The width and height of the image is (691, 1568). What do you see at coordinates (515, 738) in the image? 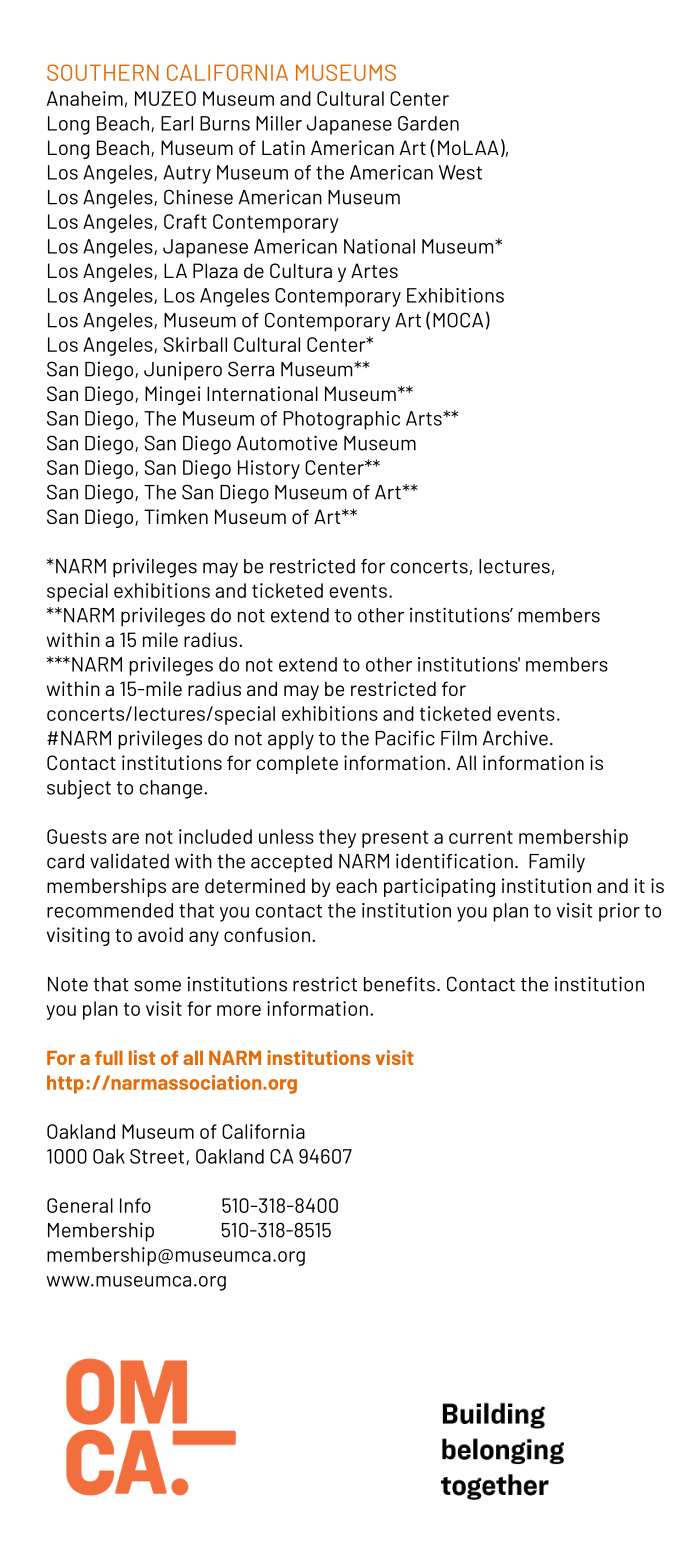
I see `Archive` at bounding box center [515, 738].
